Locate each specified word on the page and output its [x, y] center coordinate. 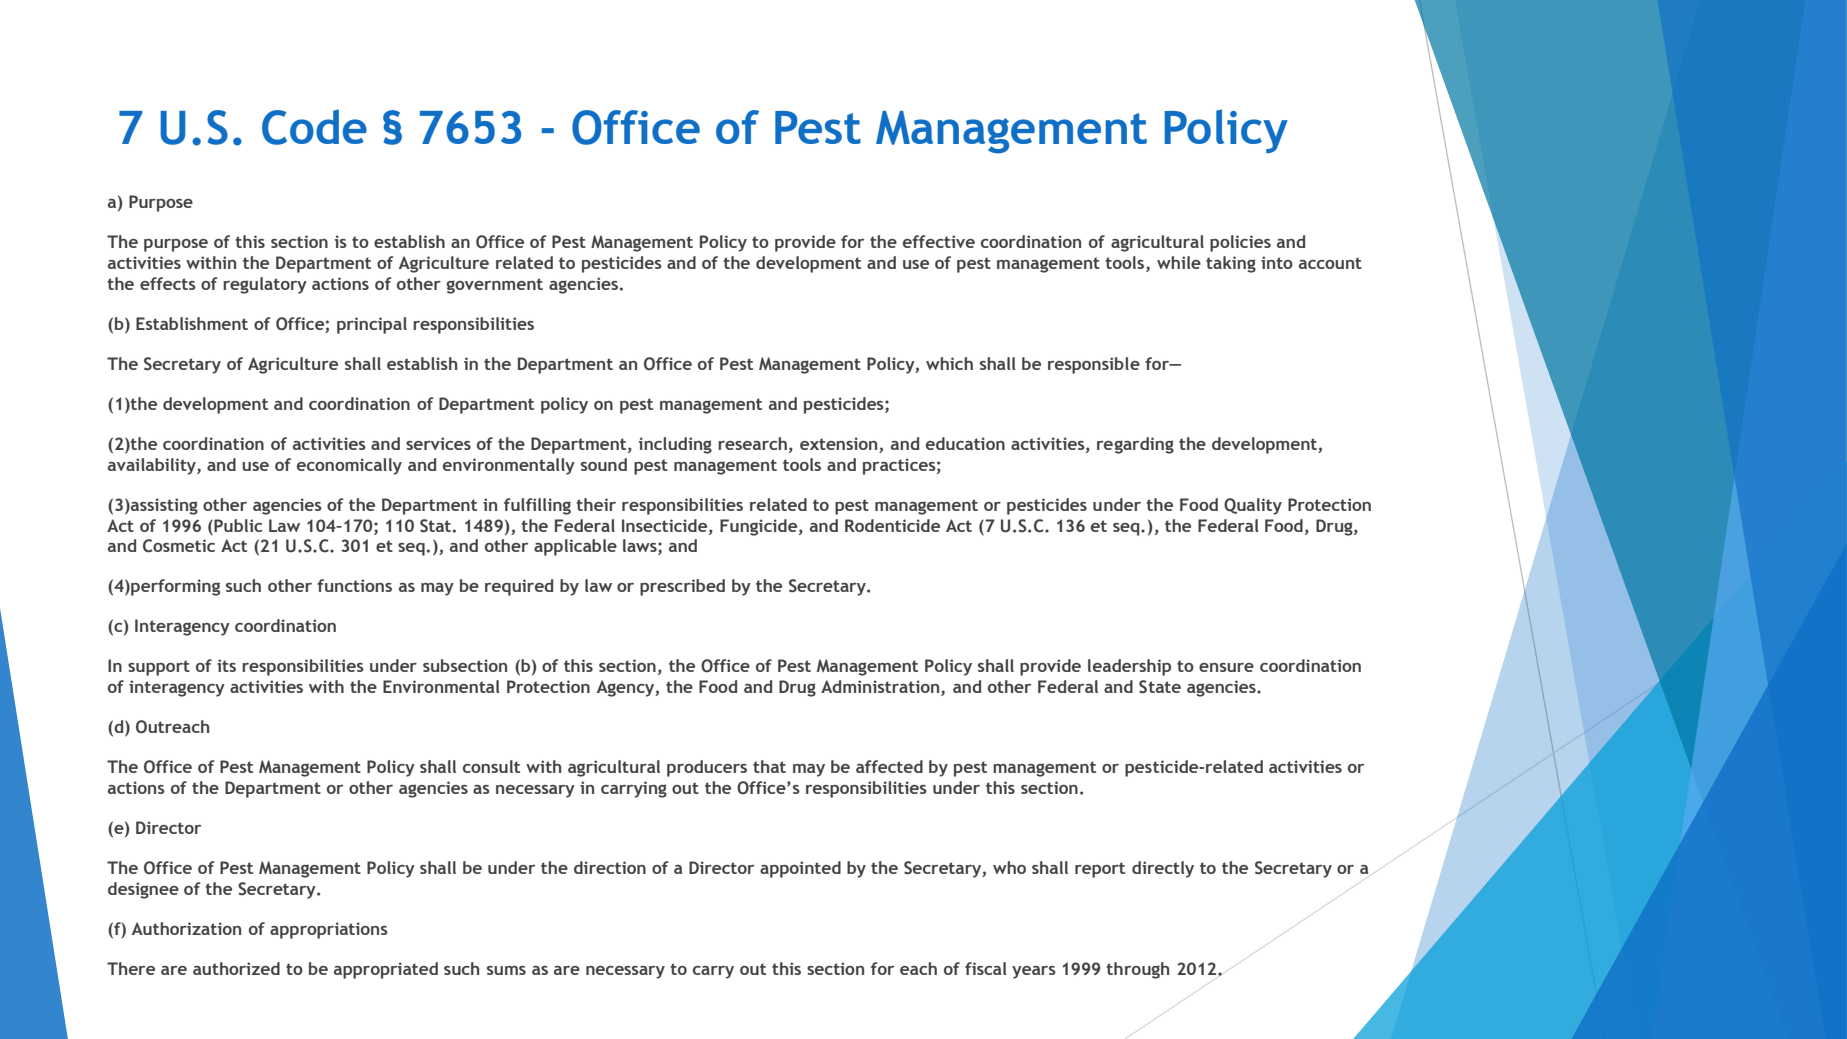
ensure [1226, 667]
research [752, 443]
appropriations [329, 930]
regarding [1135, 445]
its [226, 665]
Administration [881, 688]
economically [349, 466]
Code [314, 127]
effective [939, 241]
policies [1240, 243]
